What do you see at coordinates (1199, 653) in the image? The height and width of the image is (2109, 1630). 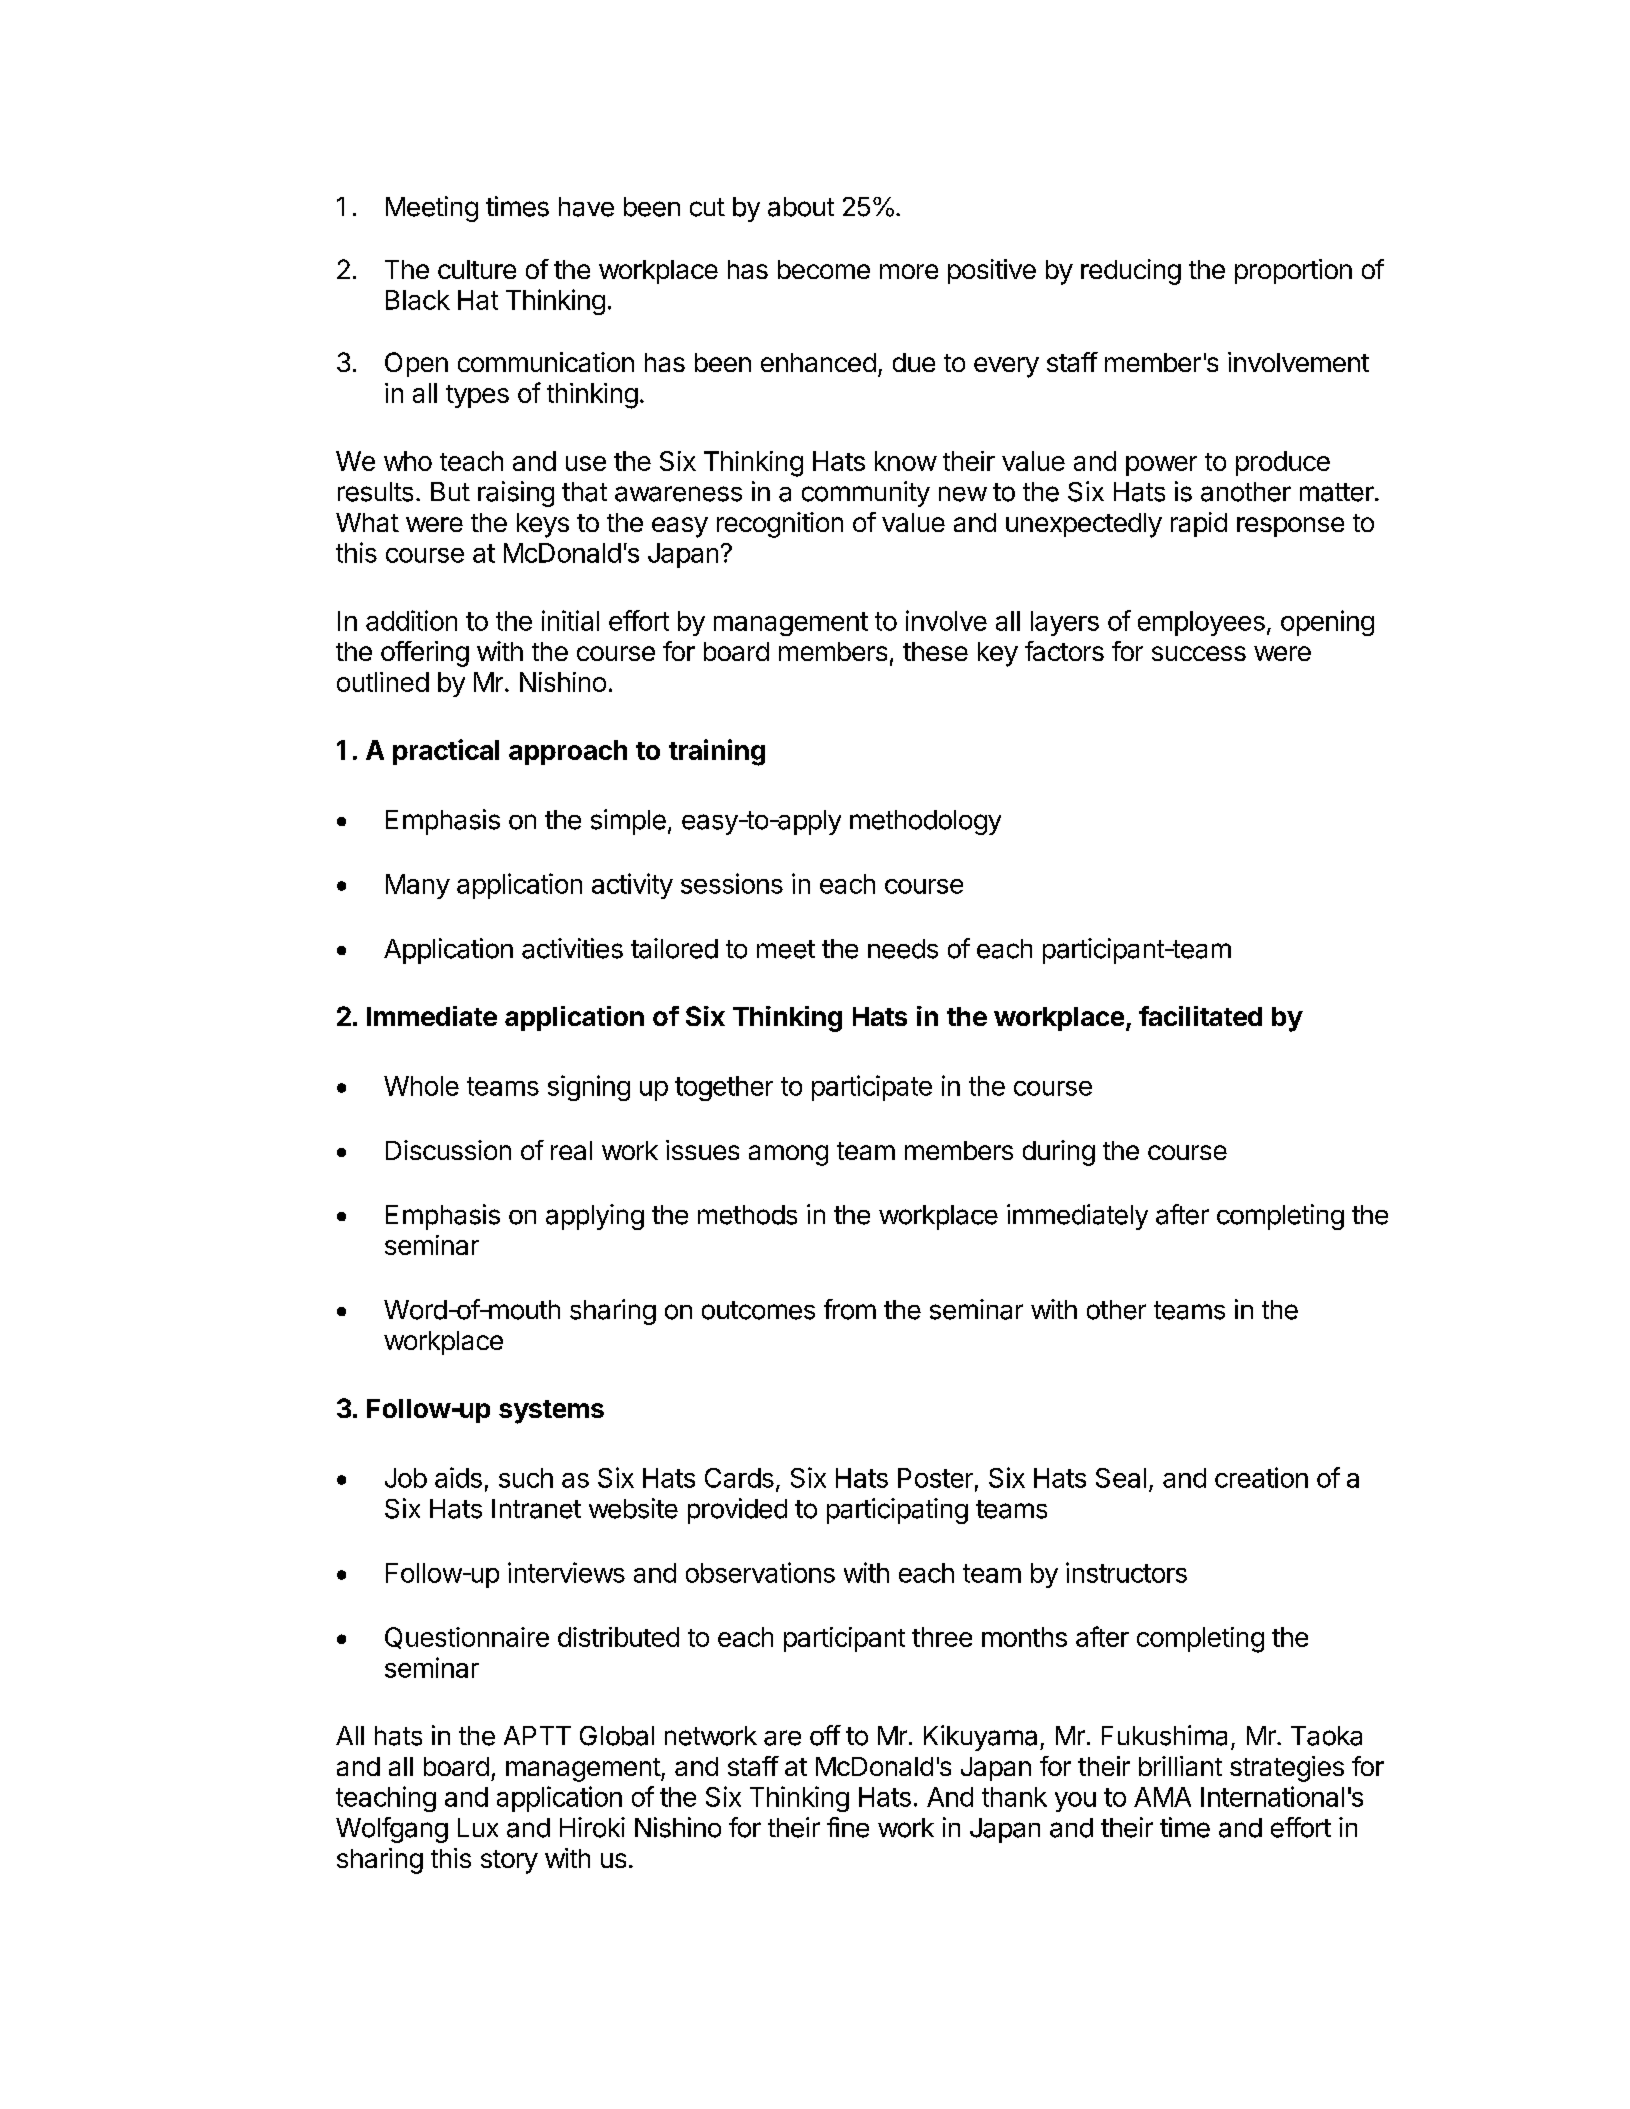 I see `success` at bounding box center [1199, 653].
